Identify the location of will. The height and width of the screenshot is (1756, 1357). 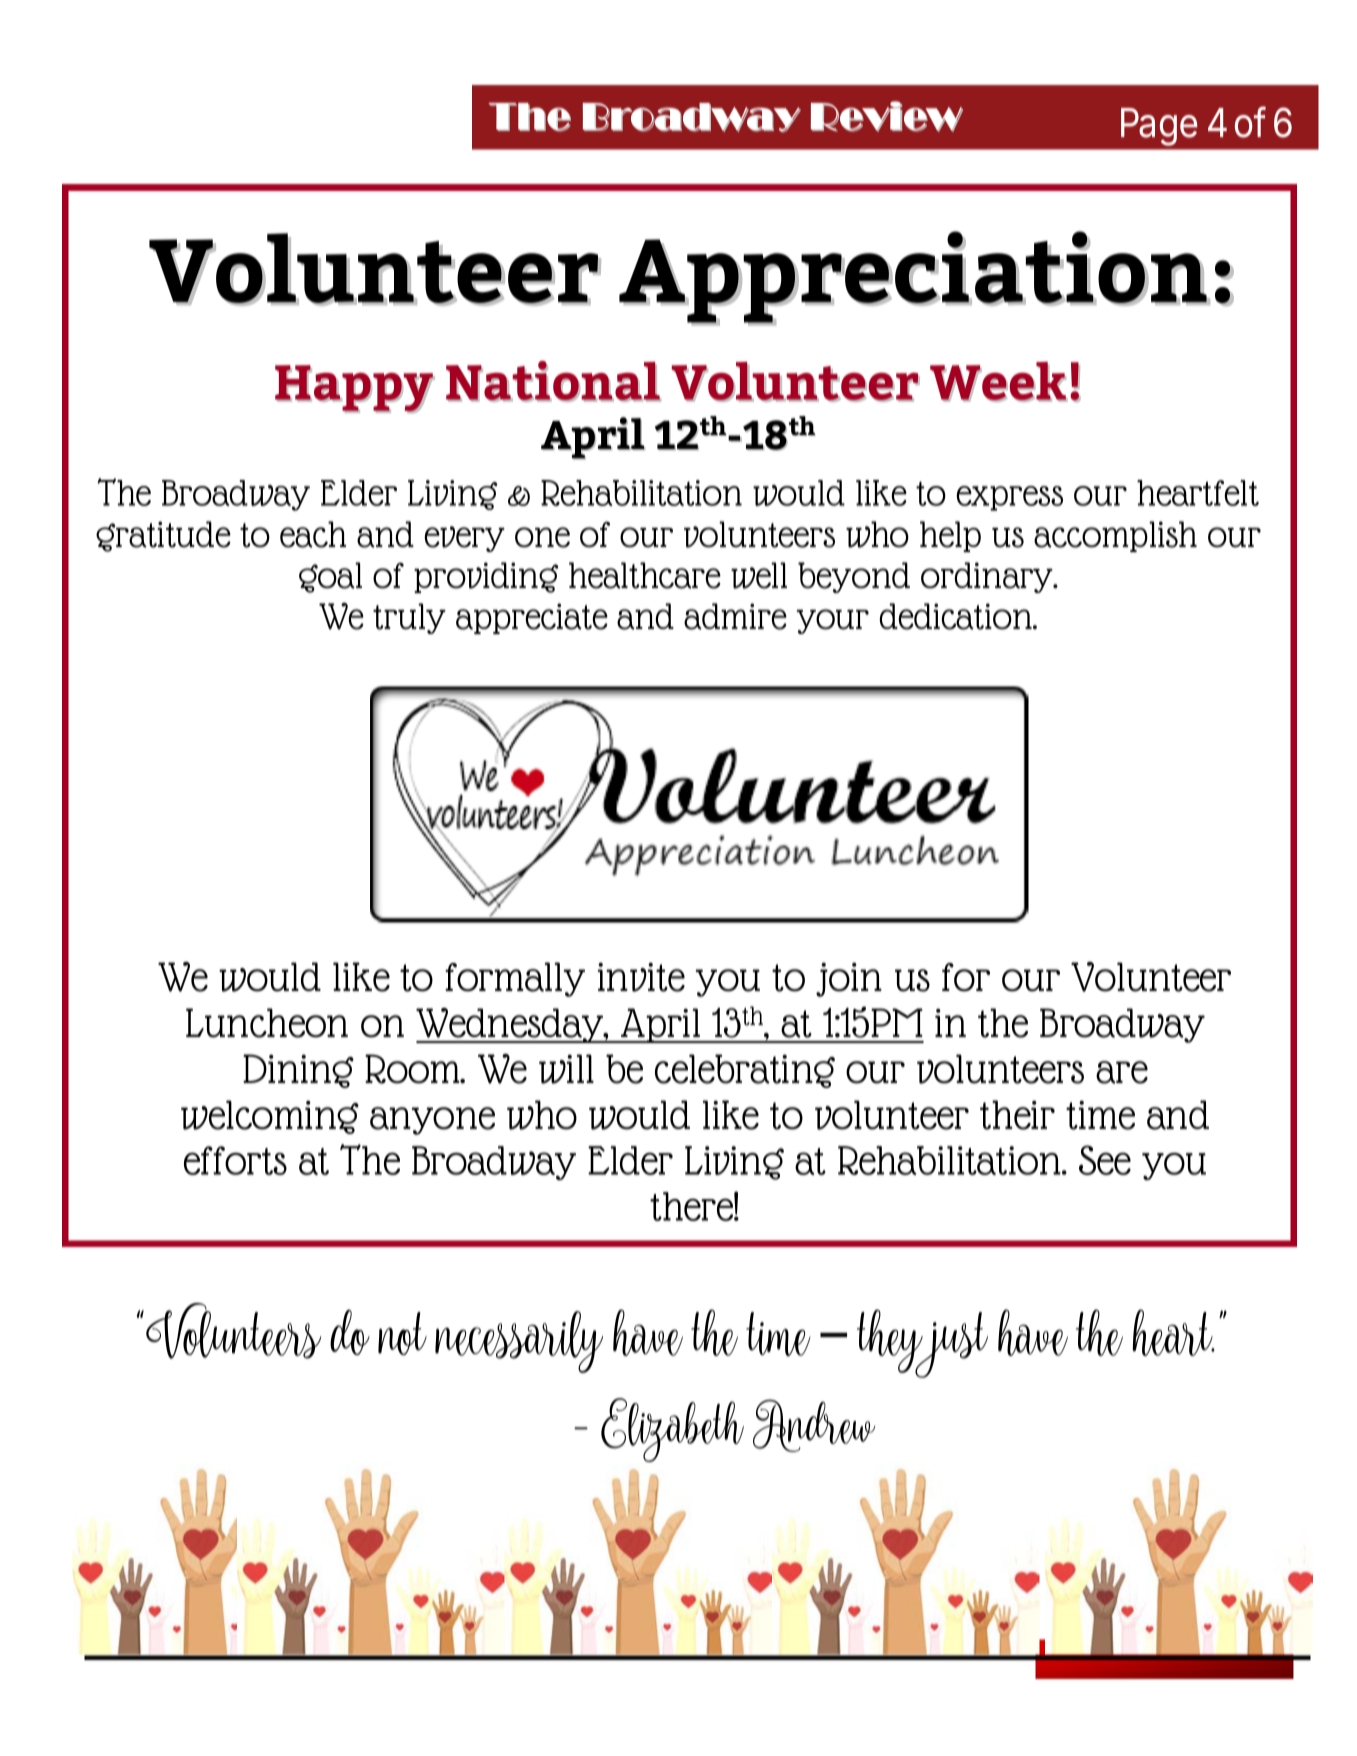
(566, 1069).
